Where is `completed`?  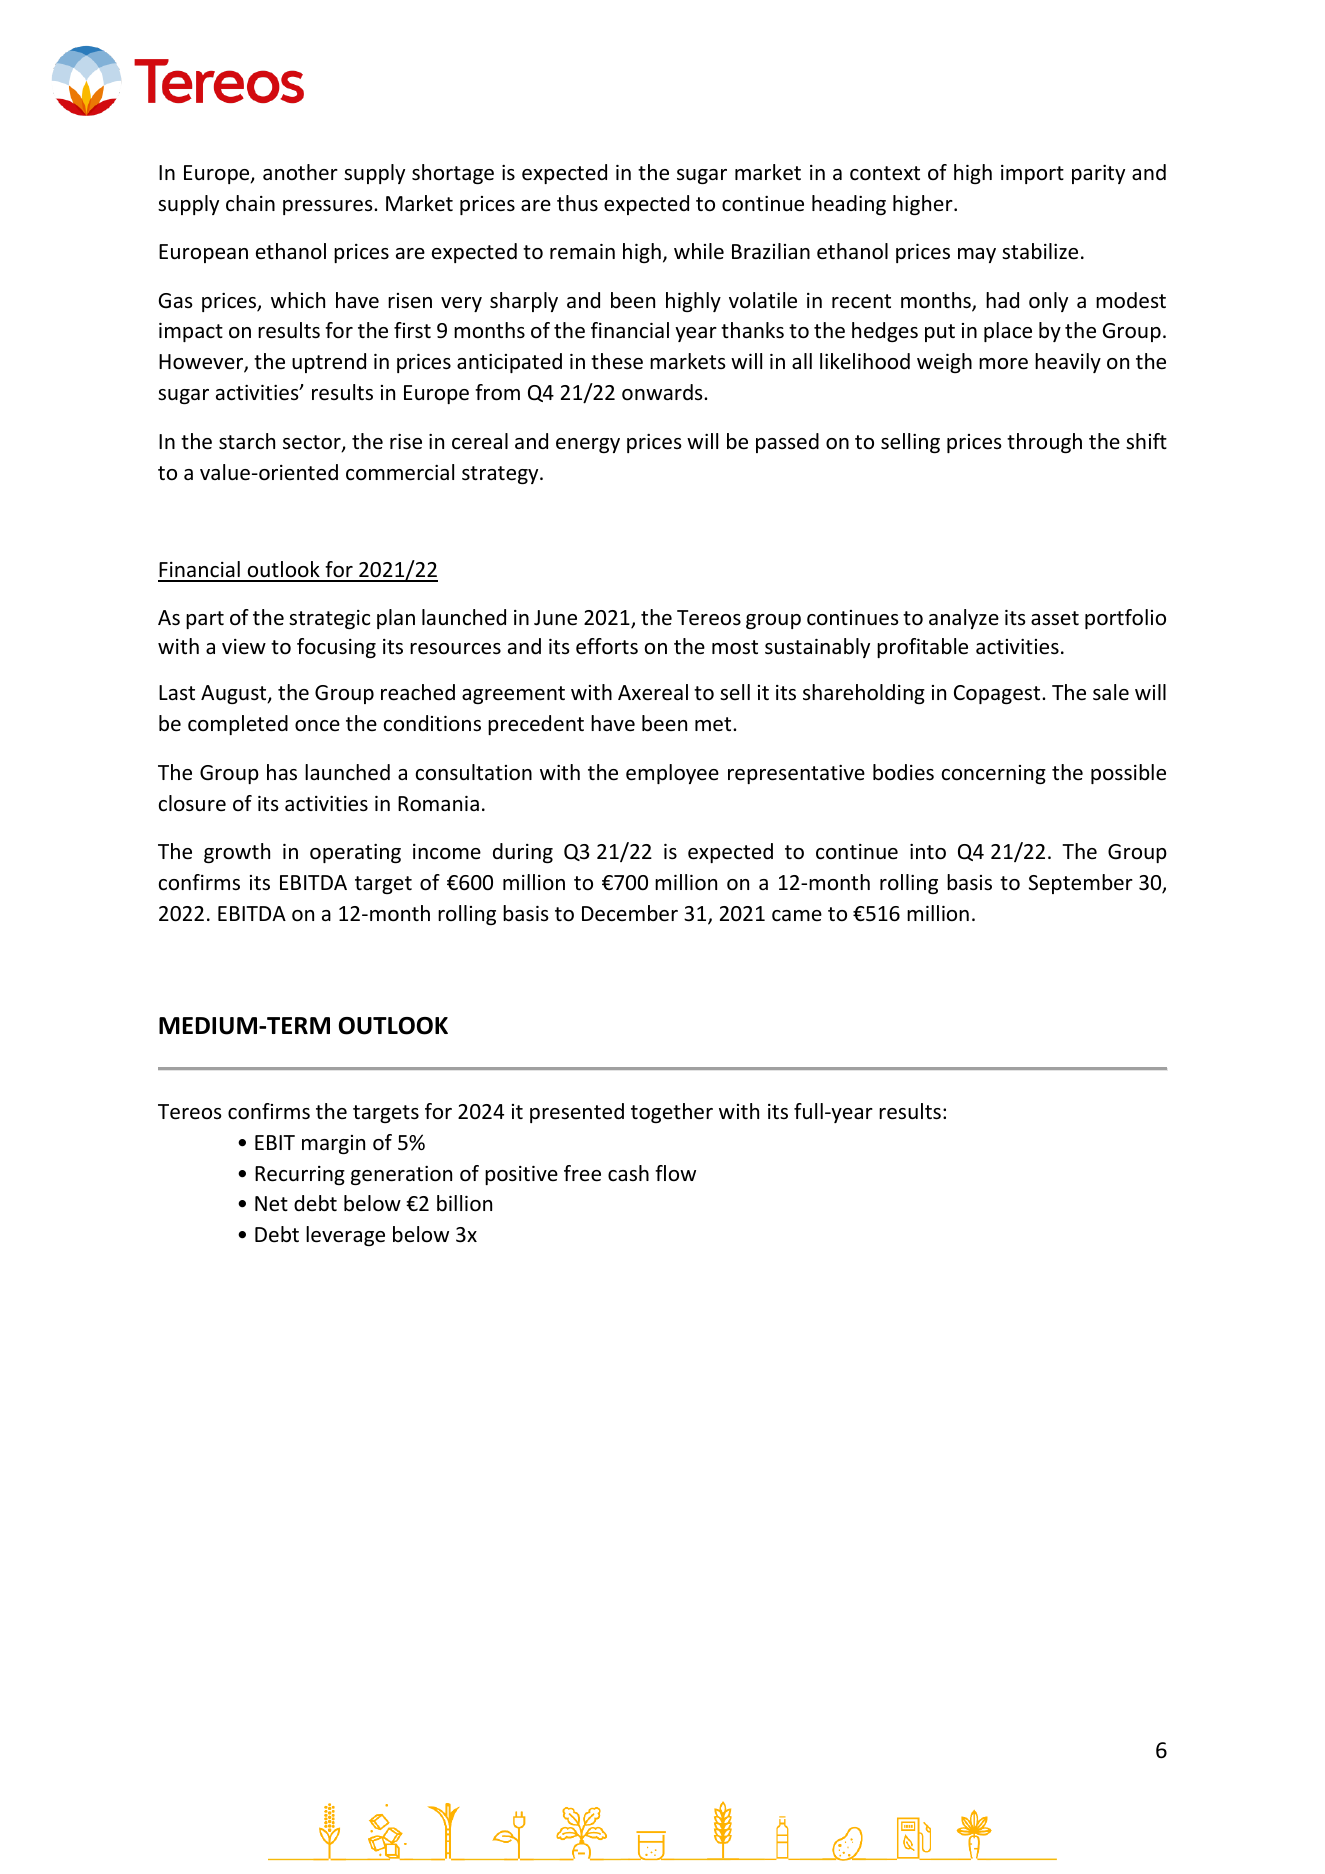 completed is located at coordinates (238, 725).
